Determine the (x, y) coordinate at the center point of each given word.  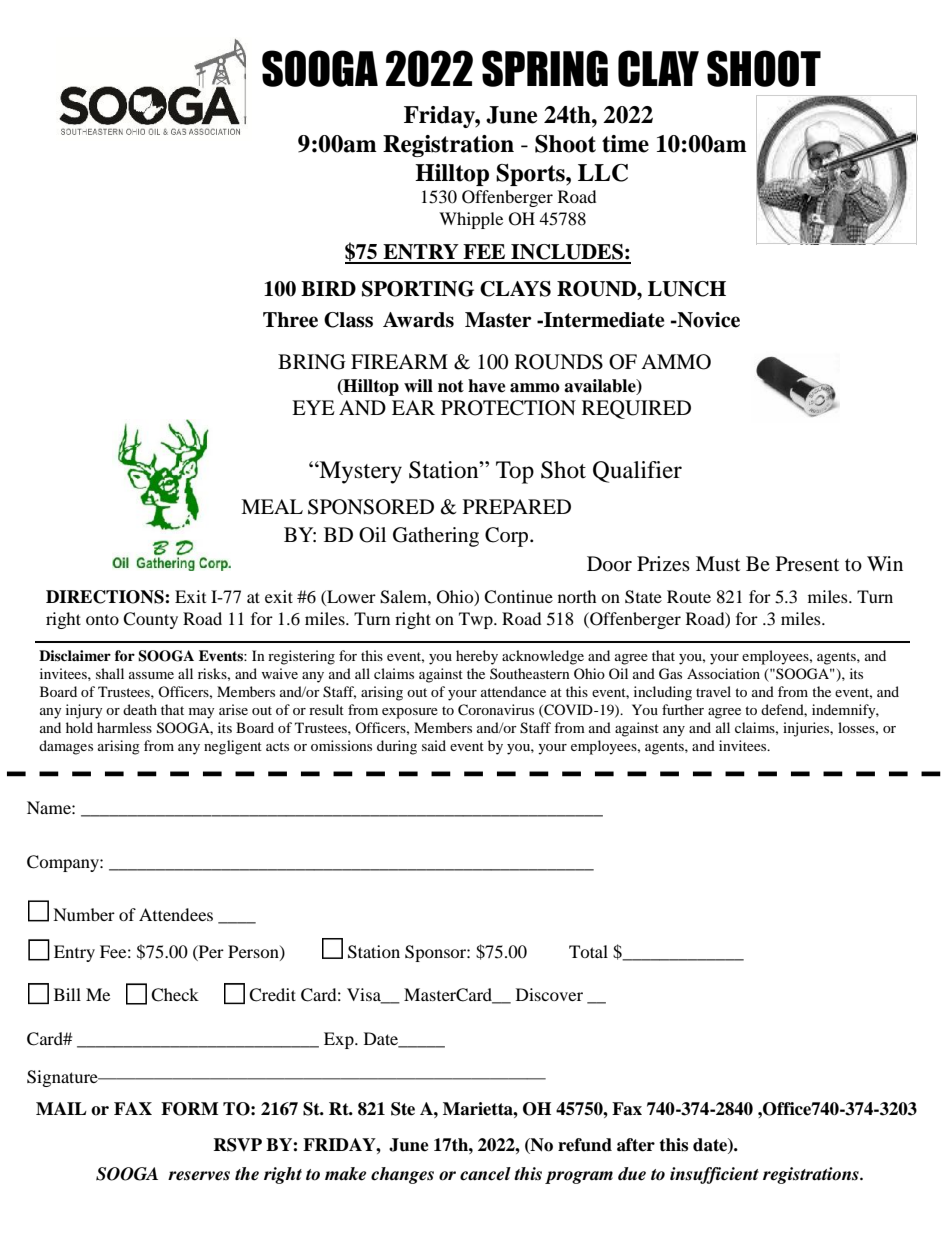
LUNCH (687, 289)
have (487, 386)
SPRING (545, 68)
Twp (477, 620)
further (683, 709)
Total (588, 951)
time (625, 144)
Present (807, 564)
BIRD (328, 288)
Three (290, 320)
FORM (189, 1109)
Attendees (176, 914)
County (150, 620)
